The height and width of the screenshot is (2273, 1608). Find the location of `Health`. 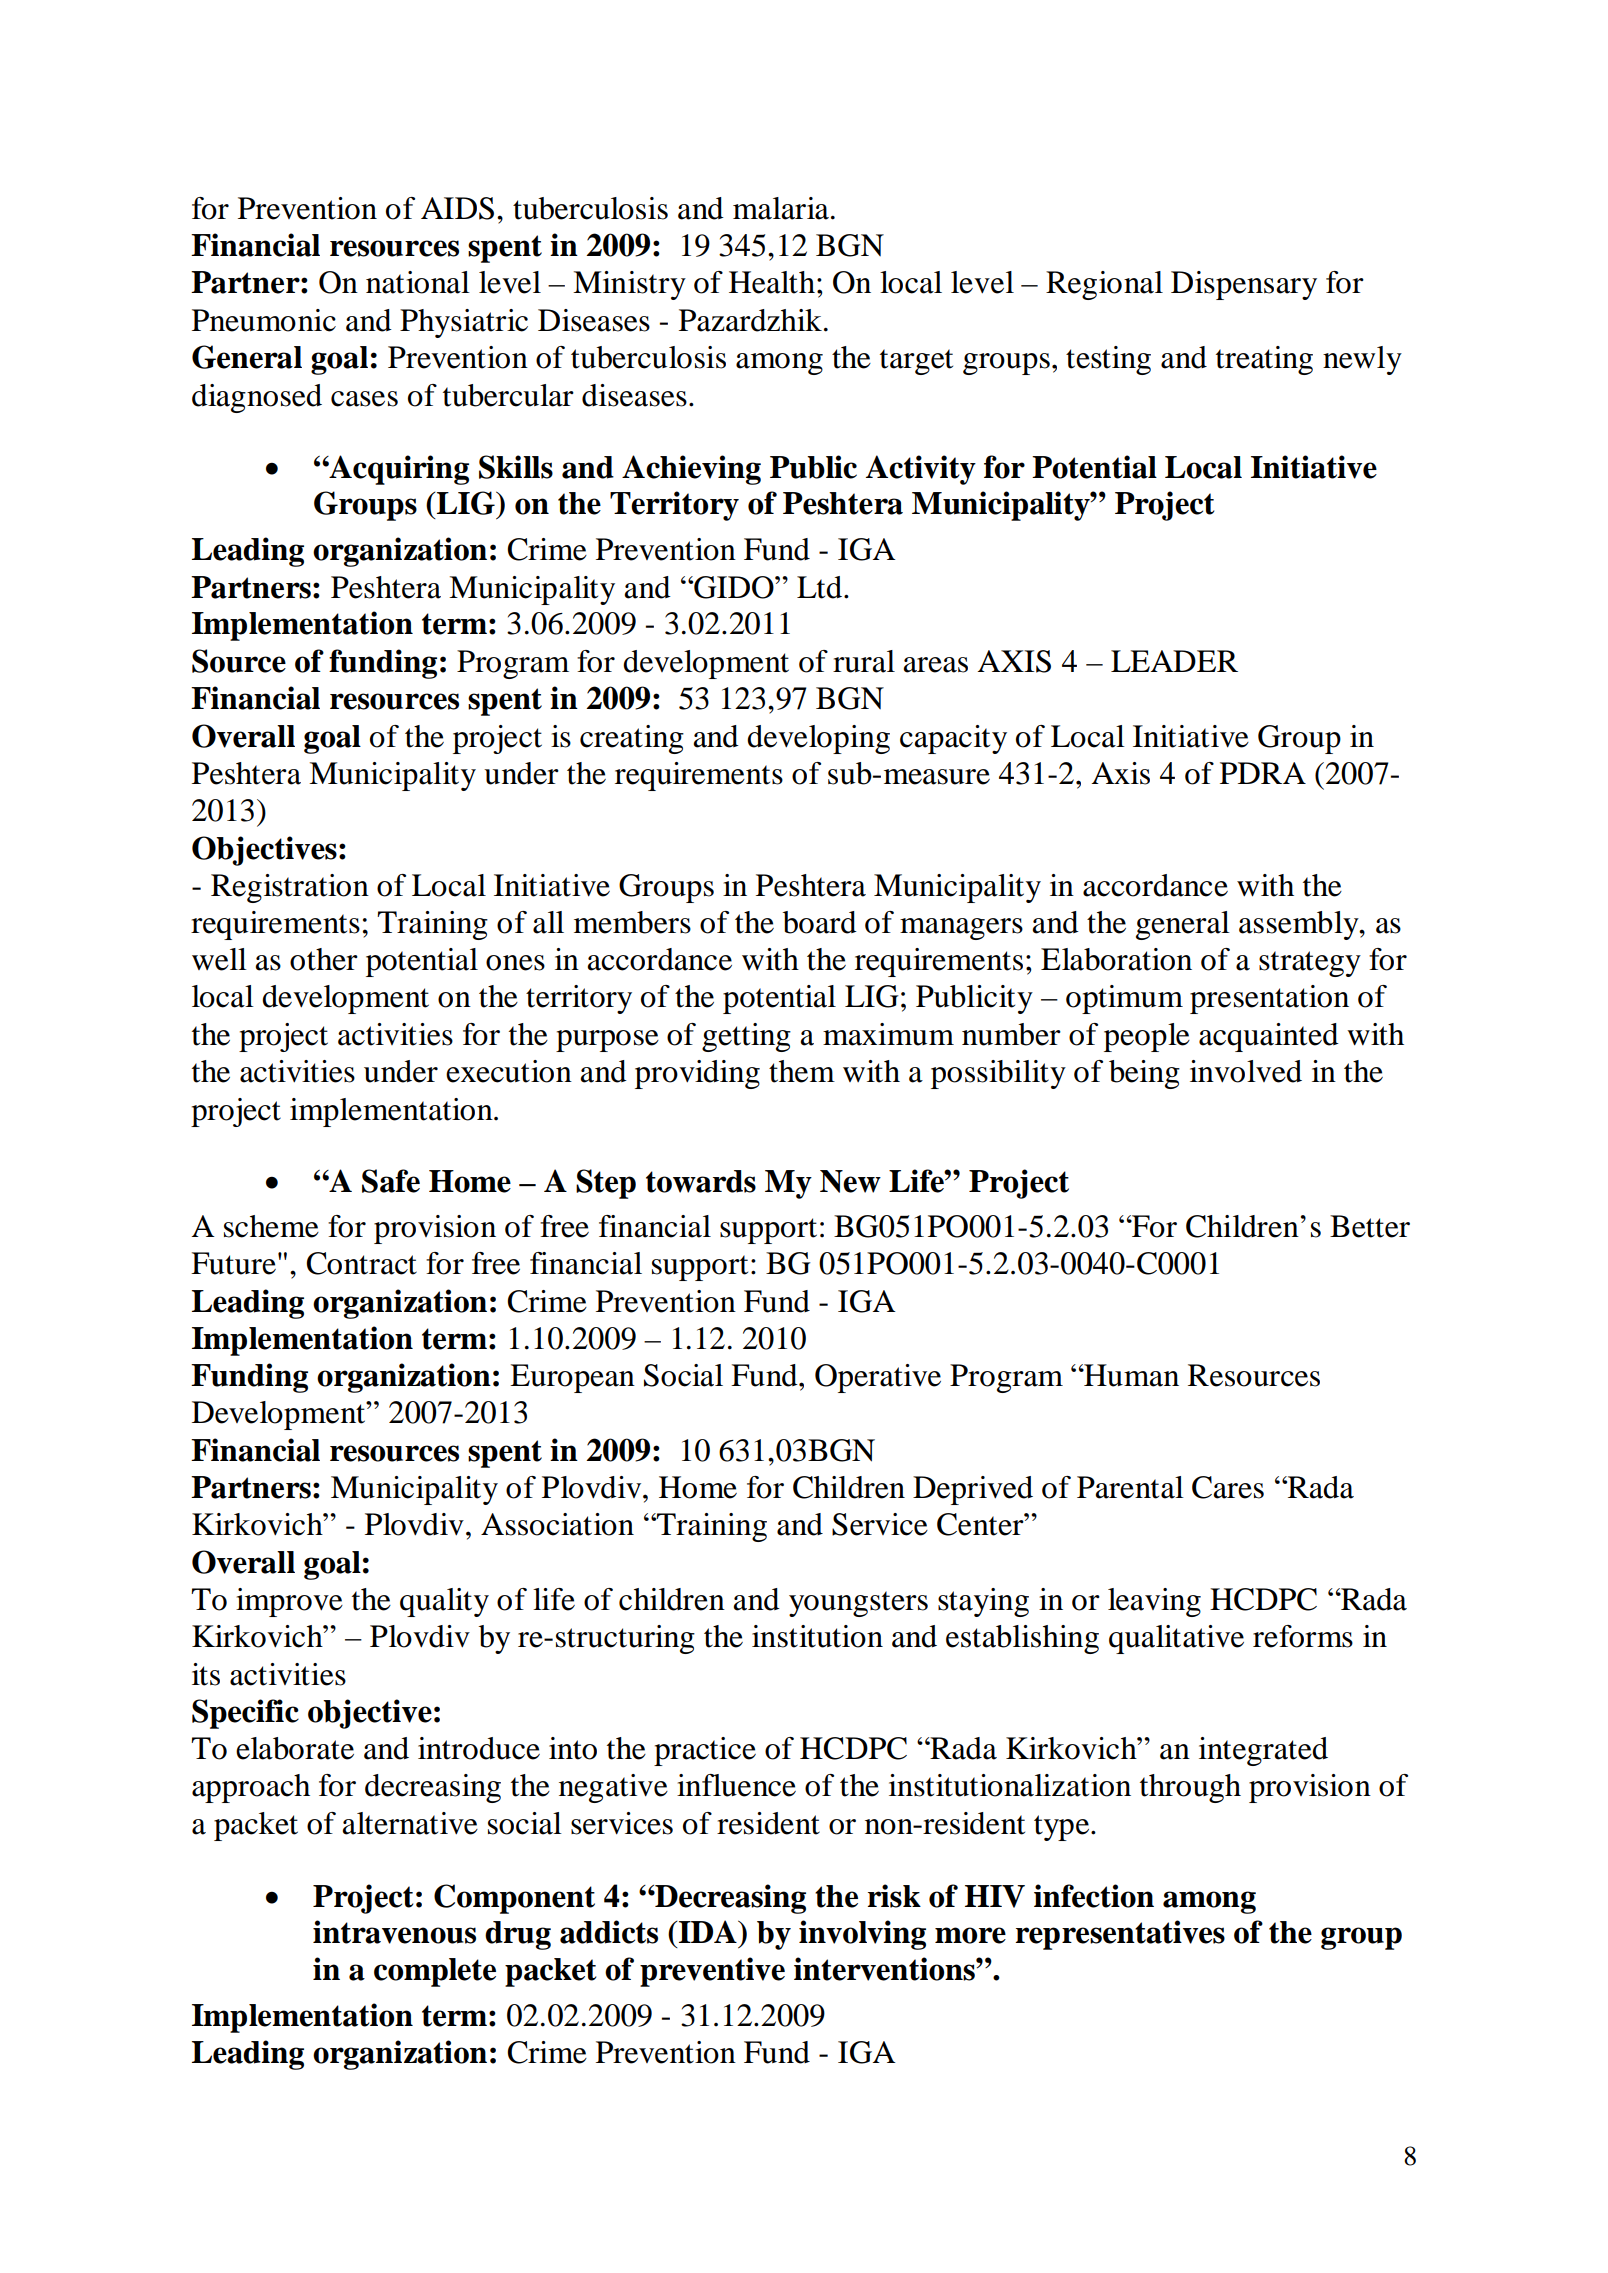

Health is located at coordinates (772, 282).
